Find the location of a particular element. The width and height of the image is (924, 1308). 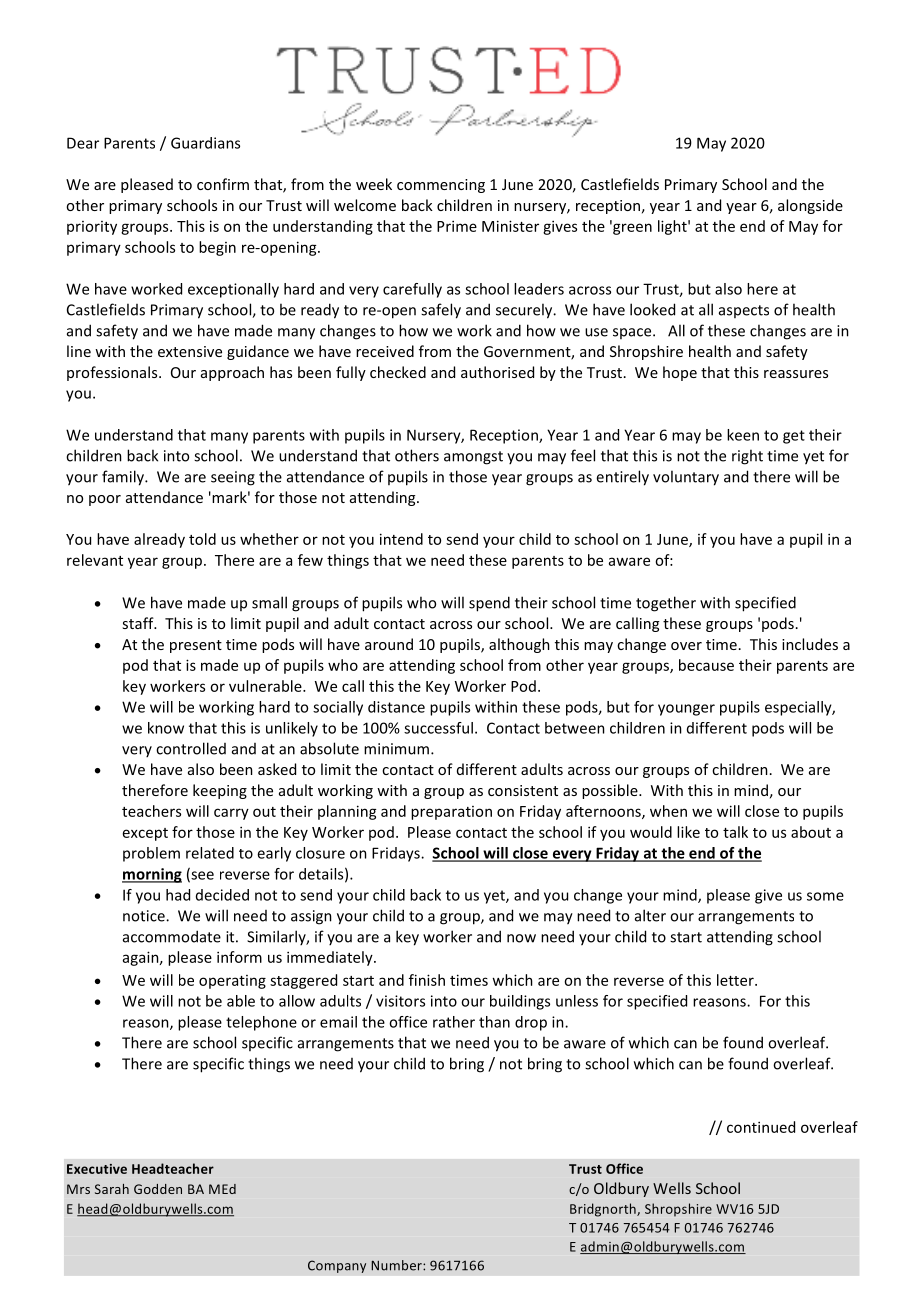

confirm is located at coordinates (223, 184).
